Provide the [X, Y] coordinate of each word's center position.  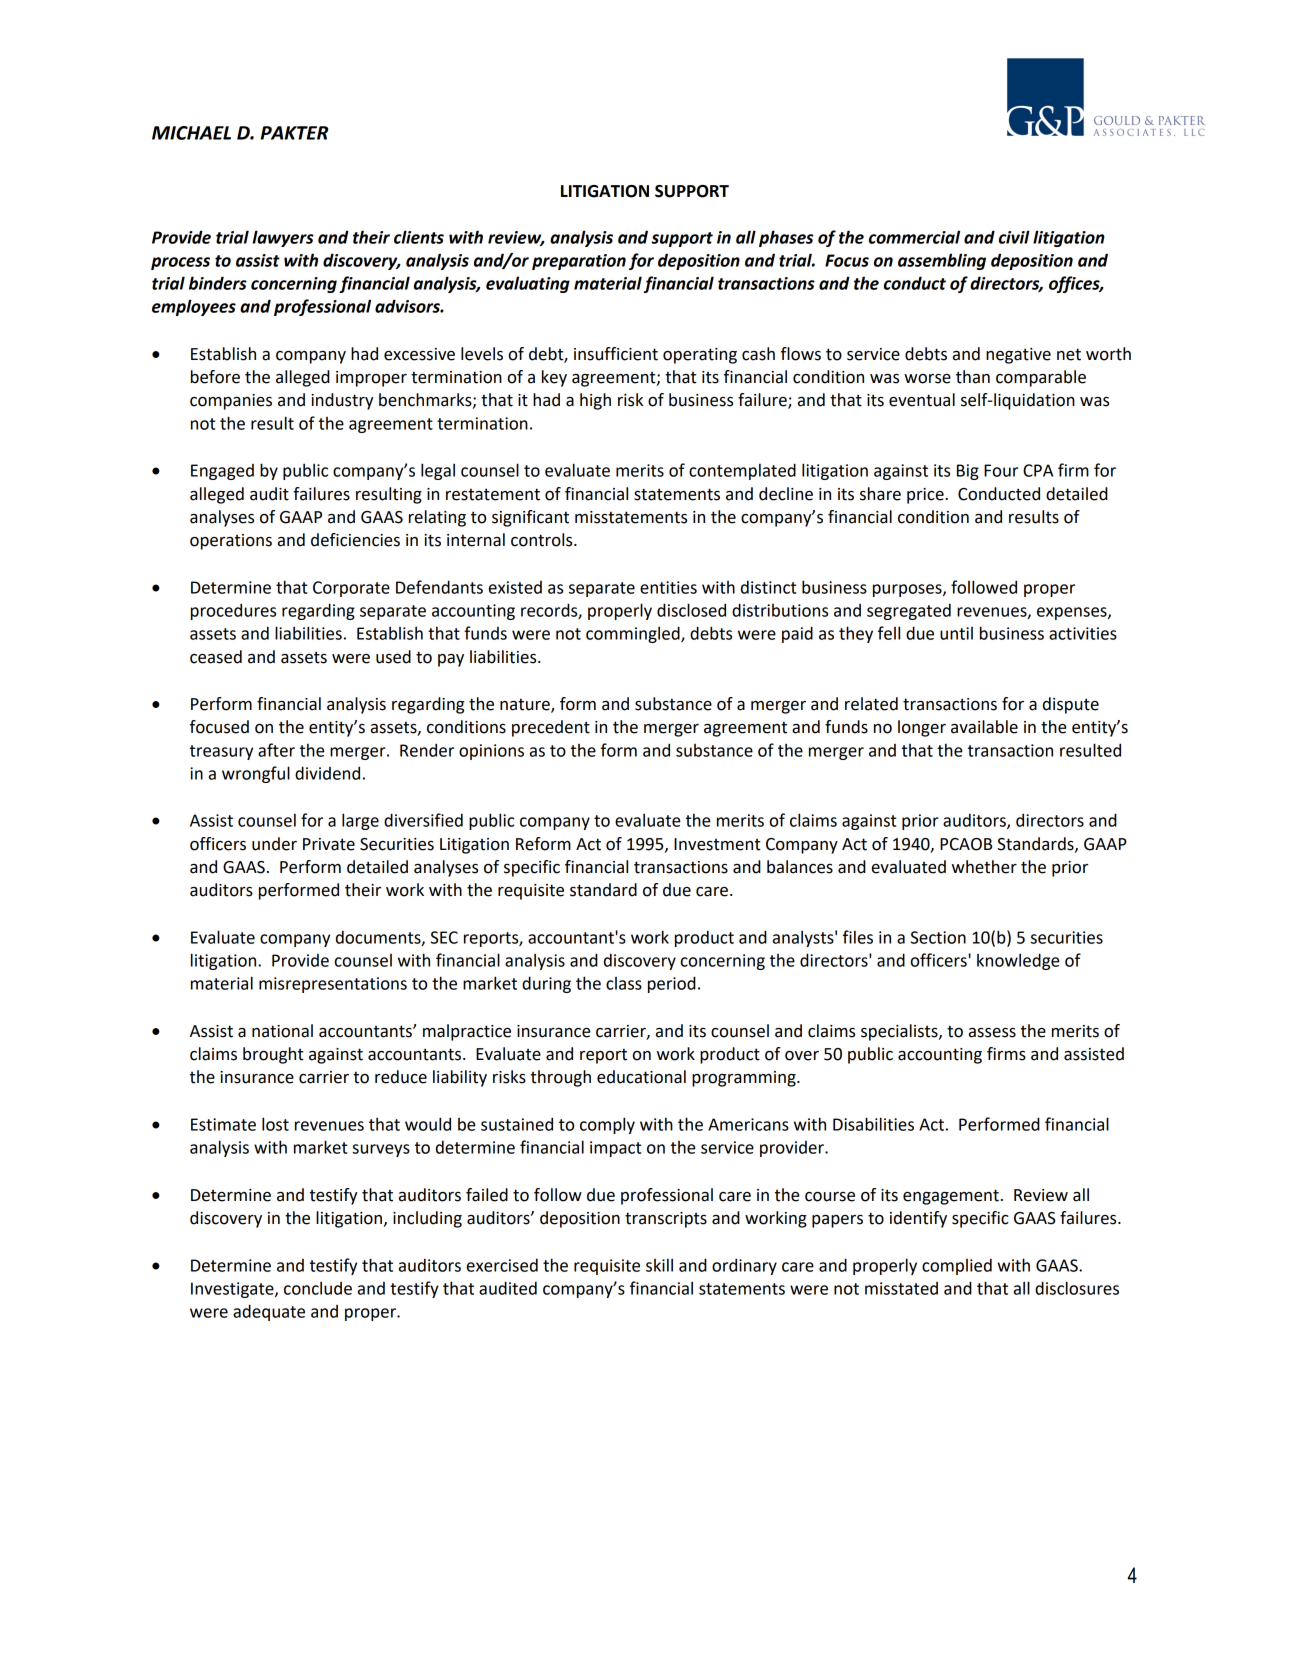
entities [668, 587]
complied [957, 1266]
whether [984, 867]
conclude [318, 1288]
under [274, 844]
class [624, 983]
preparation [579, 262]
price [926, 496]
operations [231, 542]
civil [1014, 237]
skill [659, 1265]
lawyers [283, 238]
